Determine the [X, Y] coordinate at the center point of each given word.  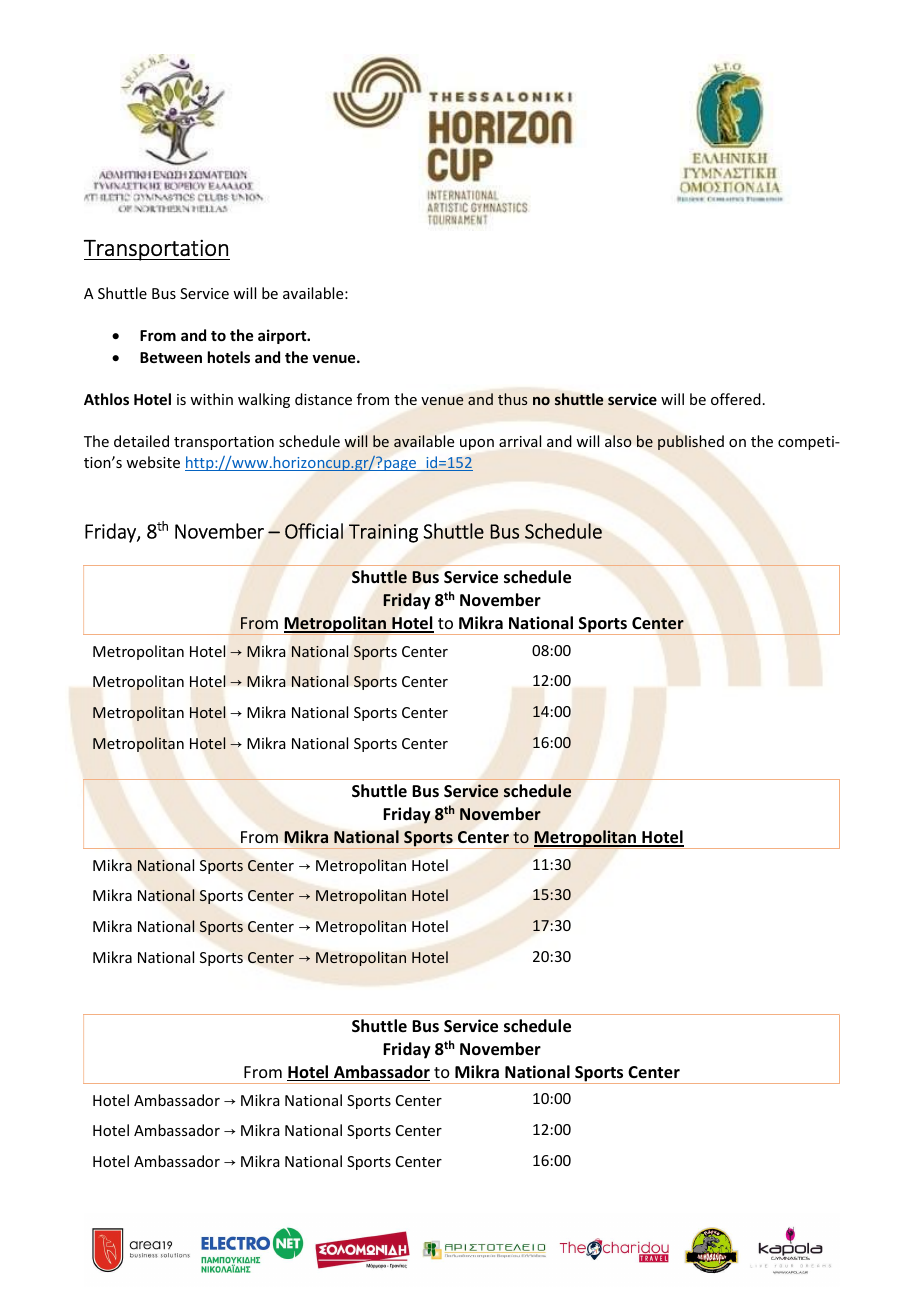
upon [477, 444]
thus [512, 399]
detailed [141, 441]
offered [736, 399]
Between [171, 357]
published [691, 442]
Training [383, 533]
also [618, 441]
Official [314, 531]
